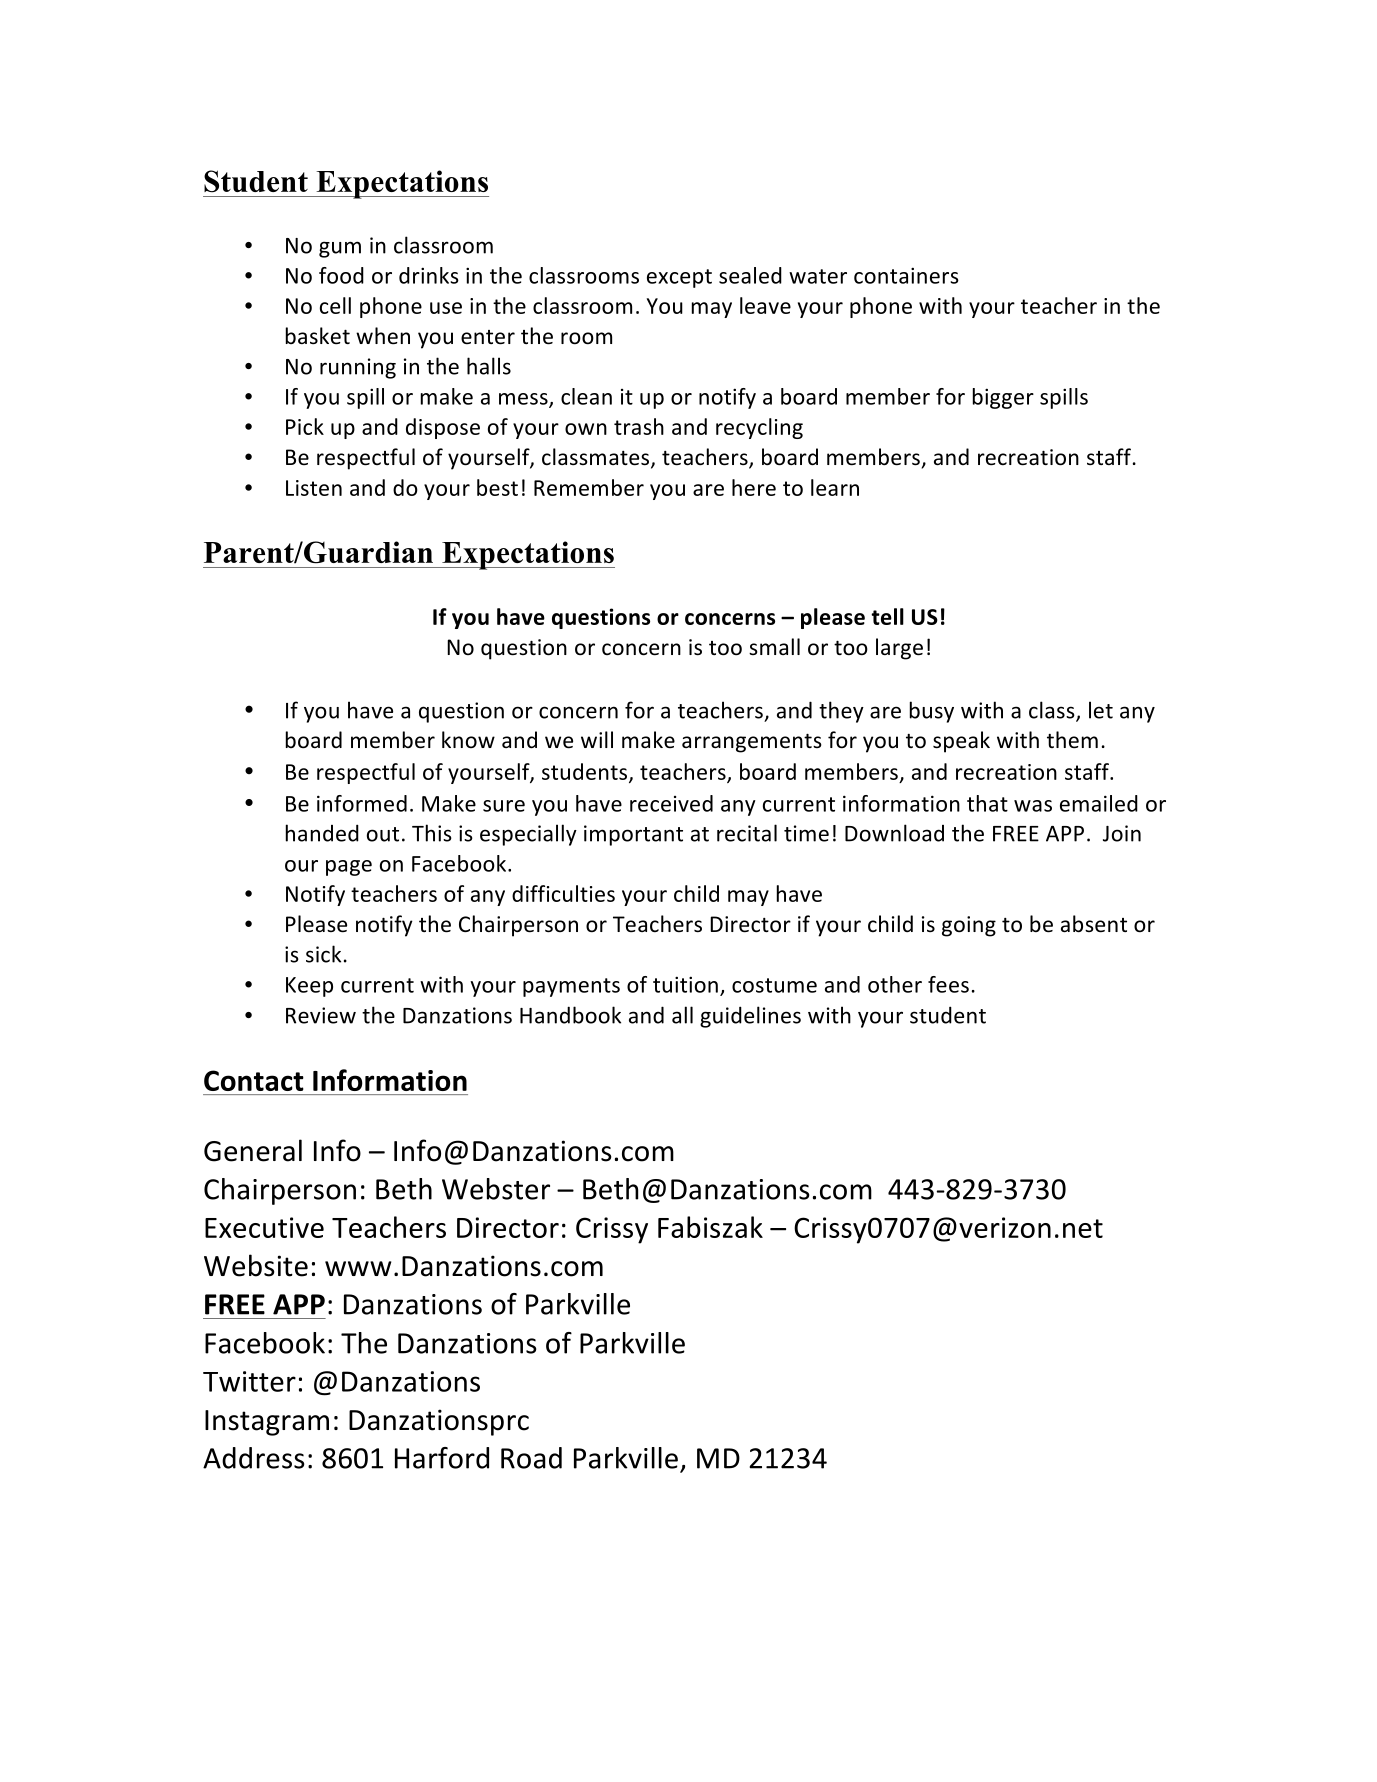  I want to click on containers, so click(906, 275).
